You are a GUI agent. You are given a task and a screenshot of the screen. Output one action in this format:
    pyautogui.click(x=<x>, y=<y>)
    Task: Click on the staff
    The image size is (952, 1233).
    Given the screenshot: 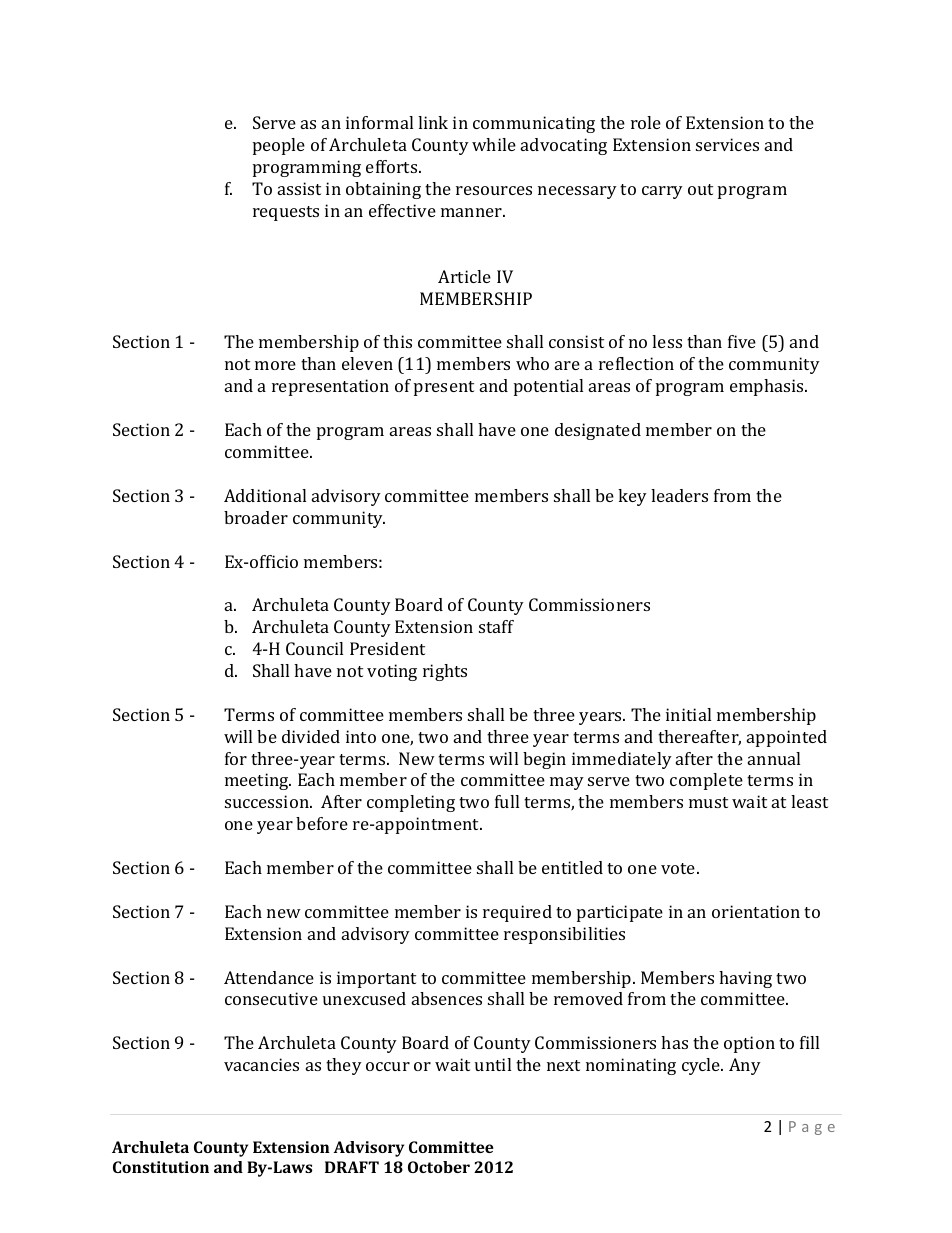 What is the action you would take?
    pyautogui.click(x=496, y=626)
